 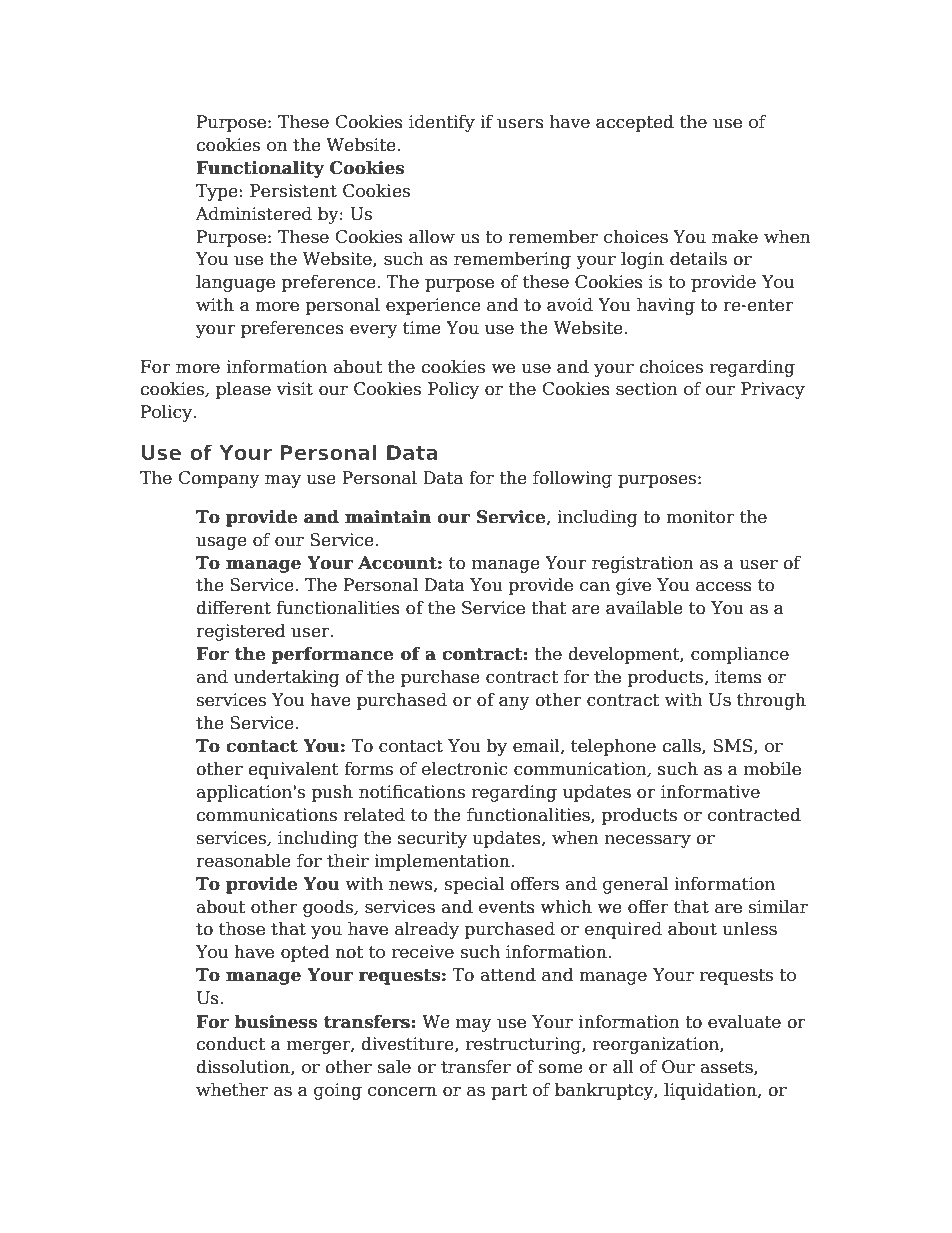 What do you see at coordinates (572, 479) in the document?
I see `following` at bounding box center [572, 479].
